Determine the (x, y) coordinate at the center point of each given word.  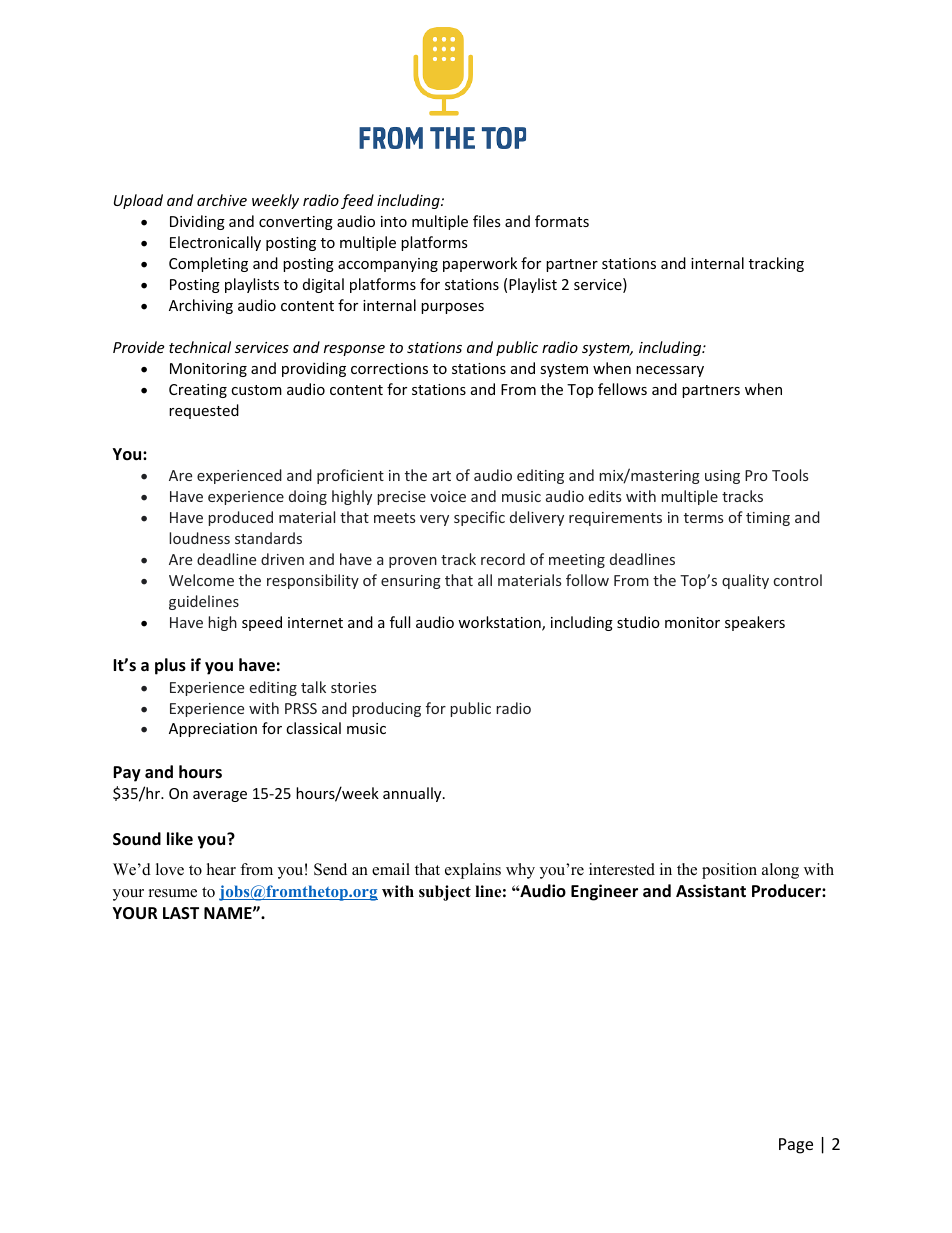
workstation (500, 623)
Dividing (197, 222)
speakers (755, 623)
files (487, 221)
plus (170, 666)
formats (562, 221)
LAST (181, 913)
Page (796, 1146)
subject (445, 893)
